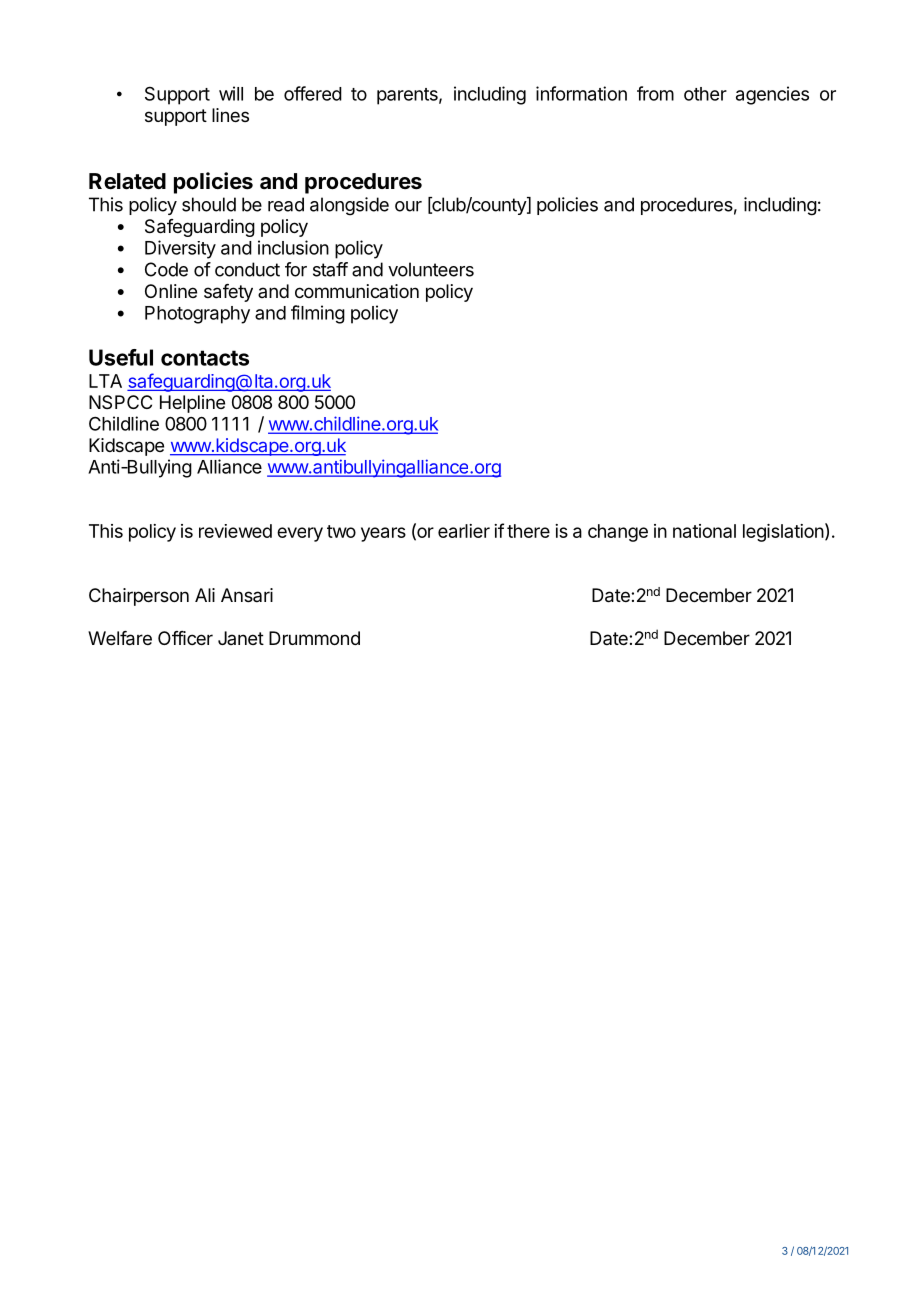 The image size is (924, 1308). What do you see at coordinates (431, 269) in the screenshot?
I see `volunteers` at bounding box center [431, 269].
